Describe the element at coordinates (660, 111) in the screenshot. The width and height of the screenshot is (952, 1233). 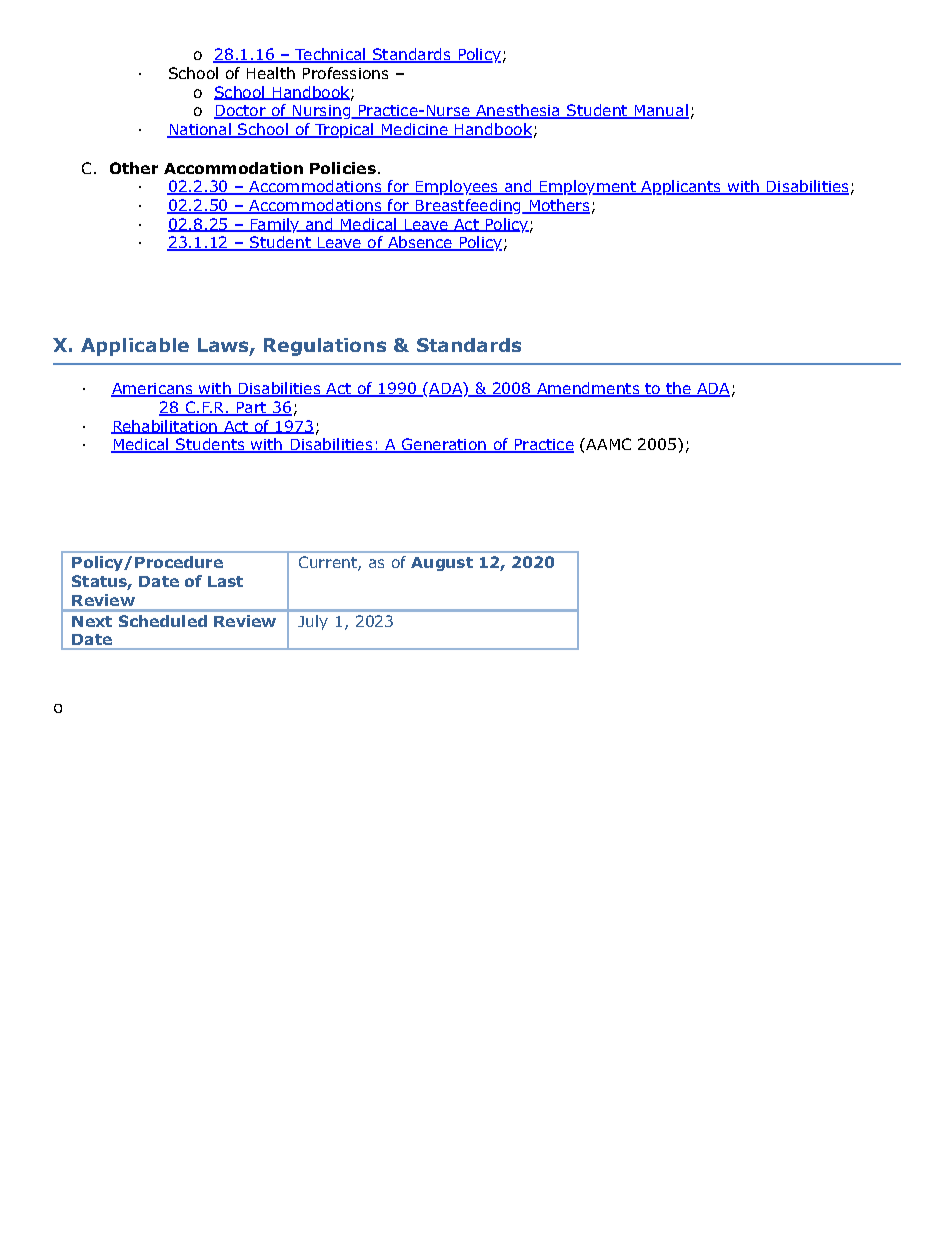
I see `Manual` at that location.
